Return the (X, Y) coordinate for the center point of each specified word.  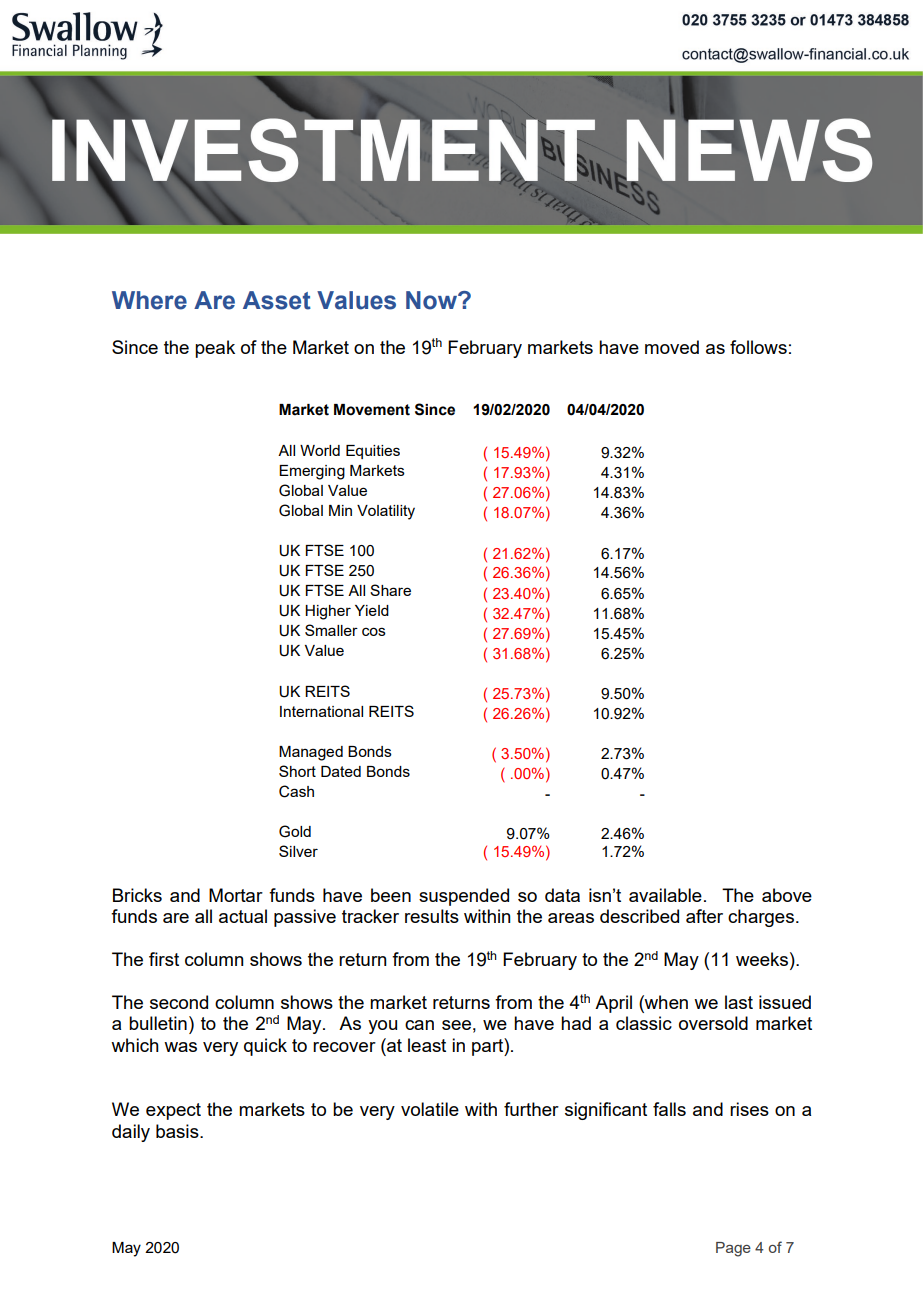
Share (390, 590)
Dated (341, 771)
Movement (372, 410)
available (665, 895)
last (739, 1002)
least (427, 1045)
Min (340, 510)
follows (758, 347)
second (179, 1002)
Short (297, 771)
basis (178, 1131)
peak (215, 349)
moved (672, 347)
